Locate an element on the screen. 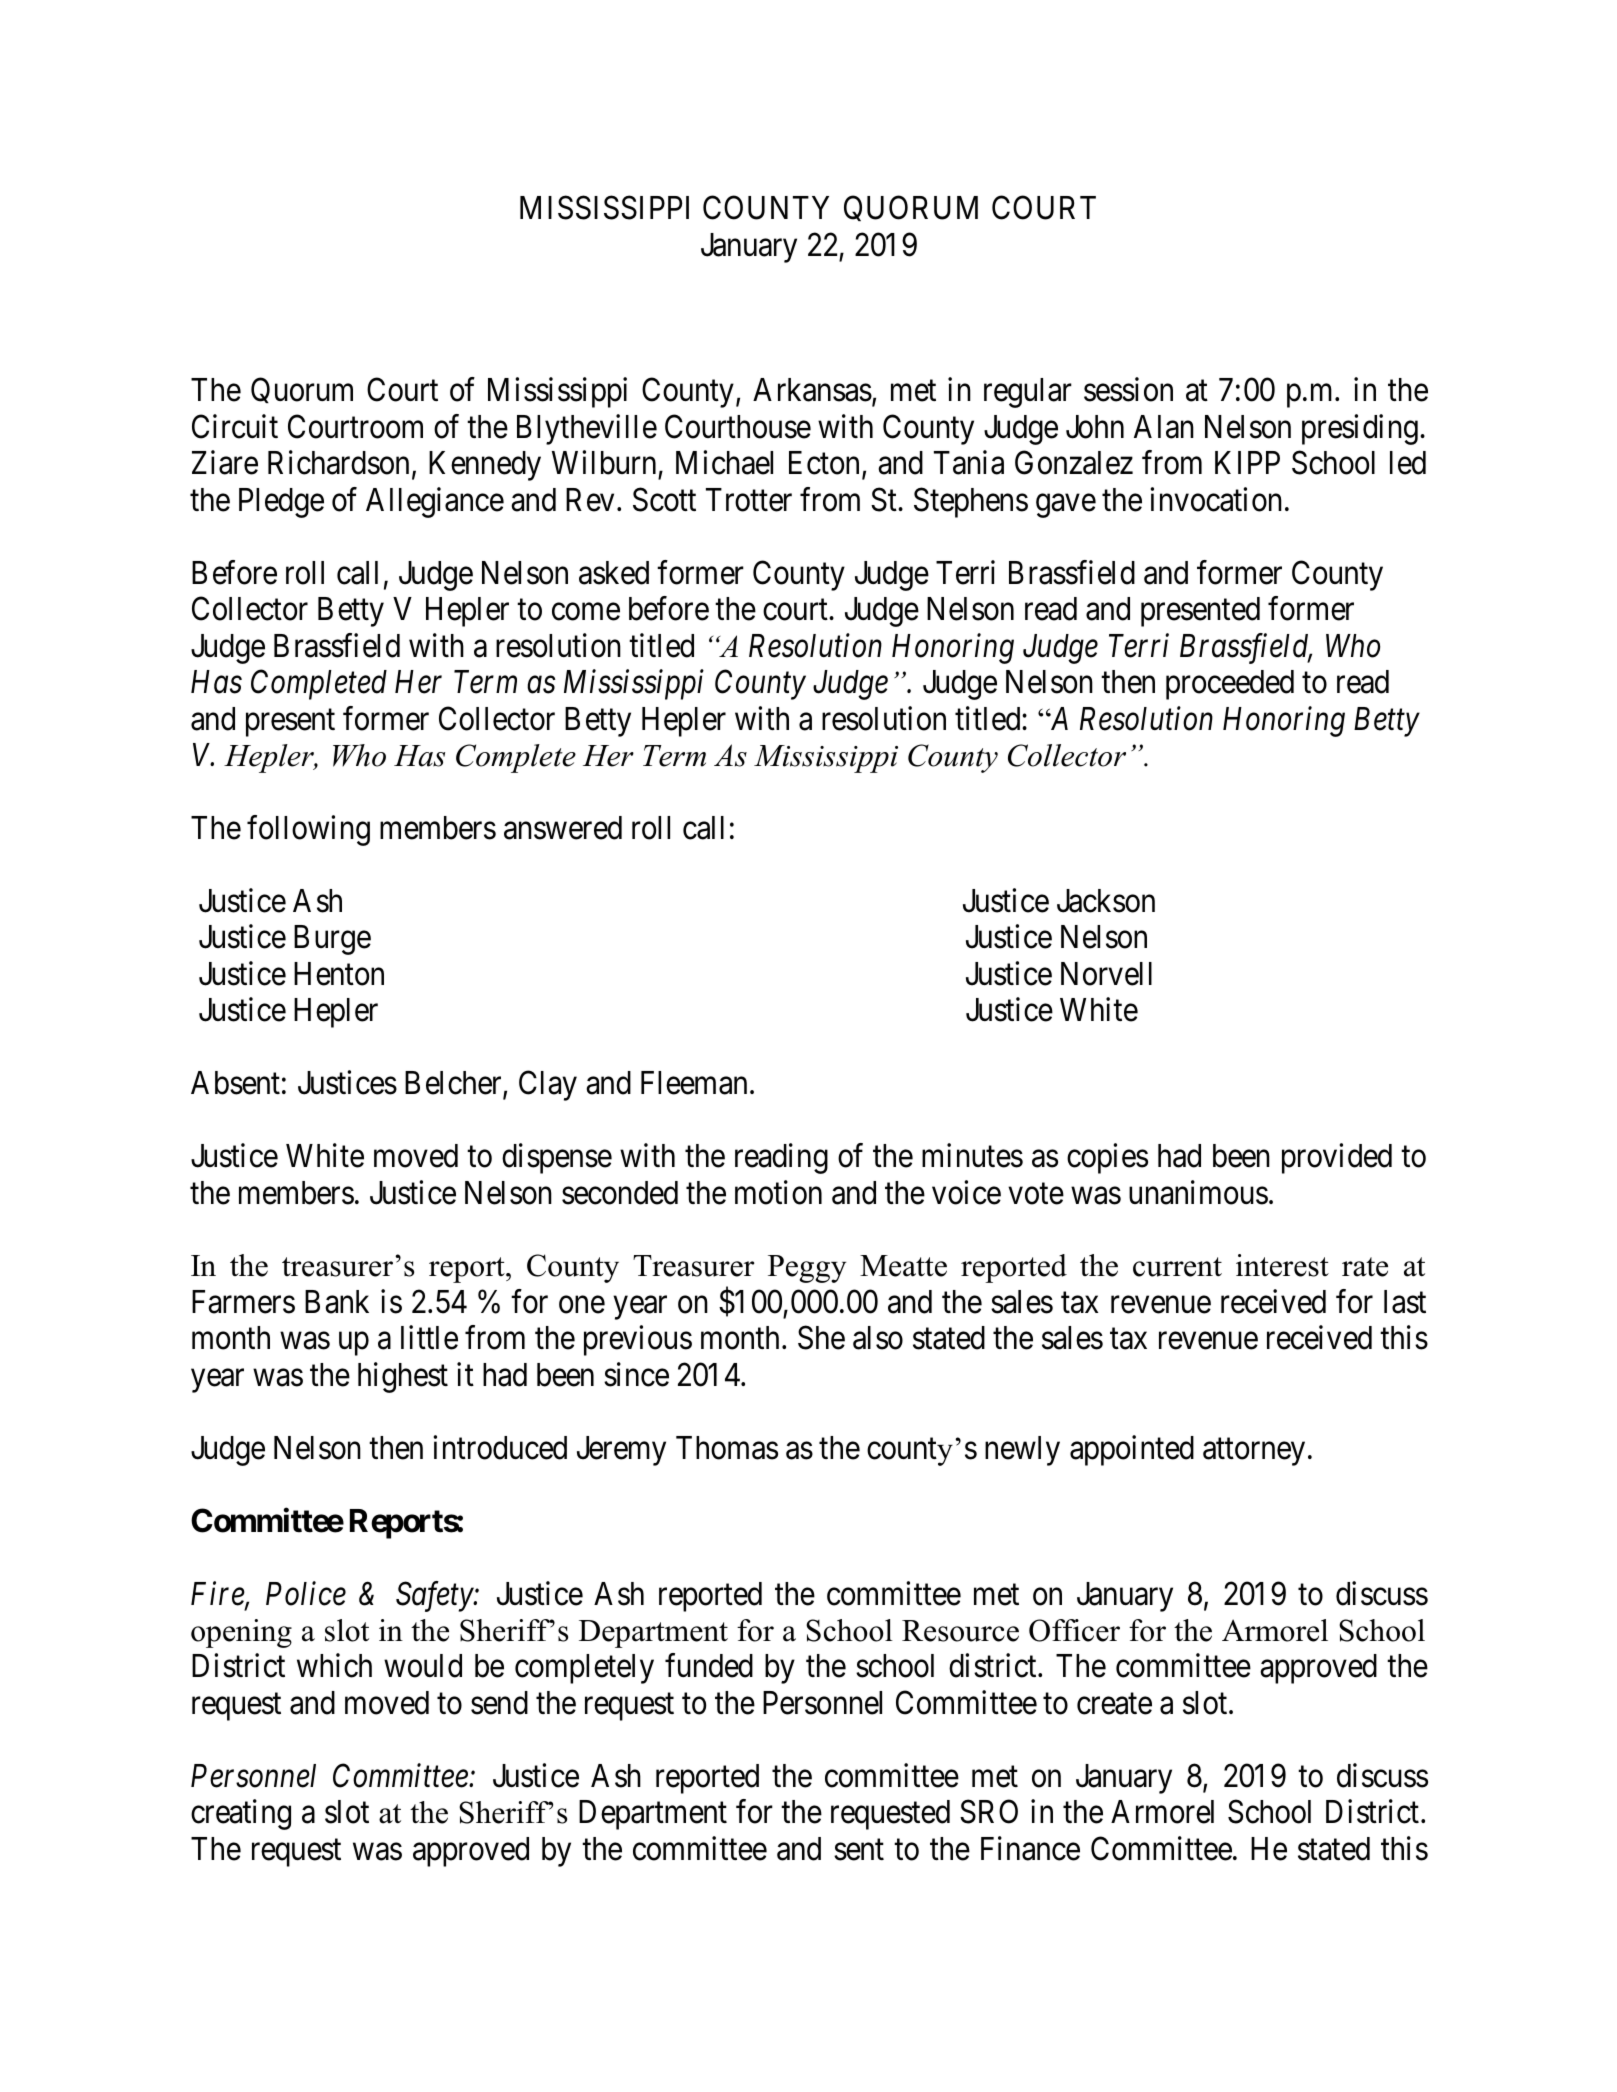 This screenshot has height=2092, width=1617. Richardson is located at coordinates (338, 463).
